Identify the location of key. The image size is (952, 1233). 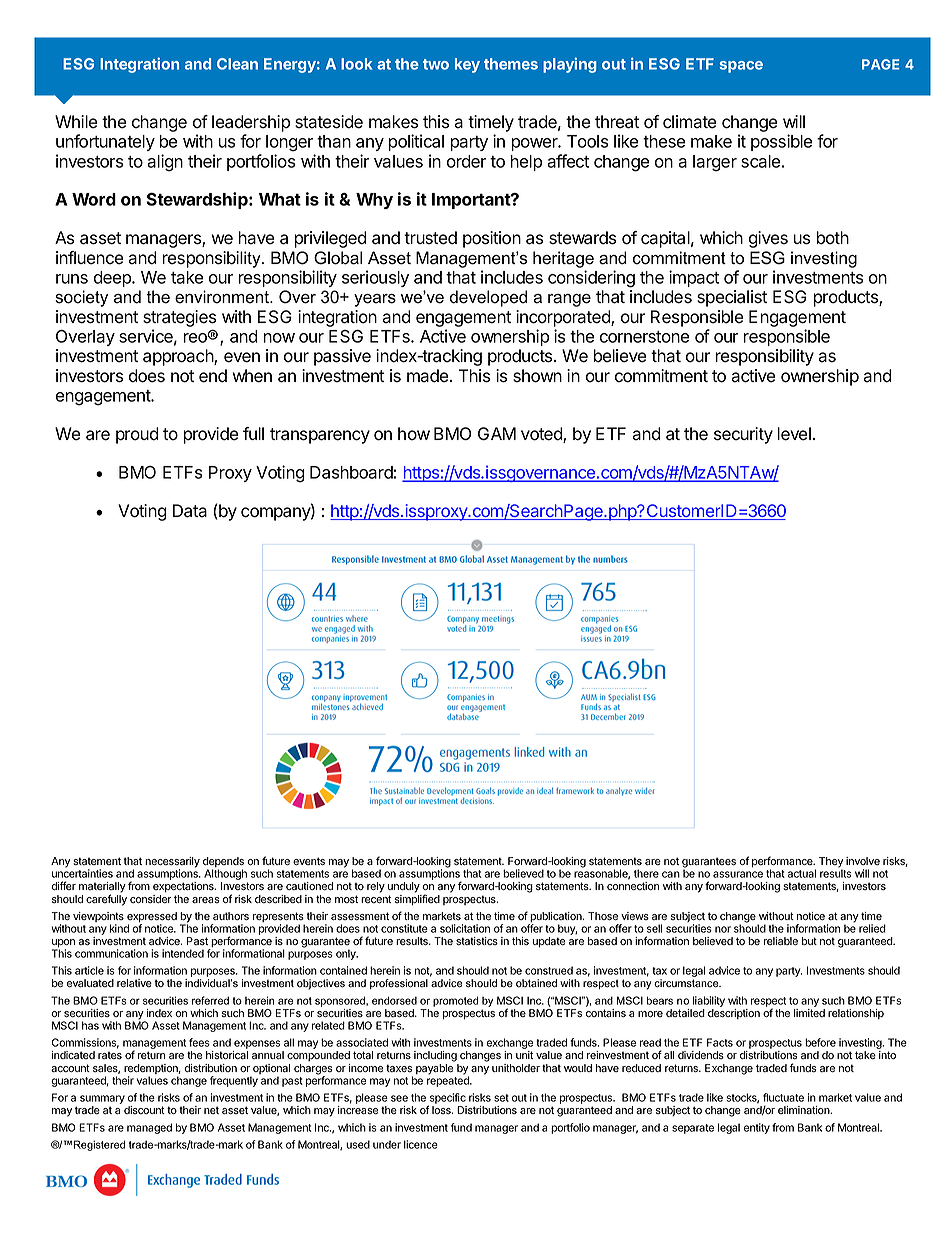
(467, 65).
